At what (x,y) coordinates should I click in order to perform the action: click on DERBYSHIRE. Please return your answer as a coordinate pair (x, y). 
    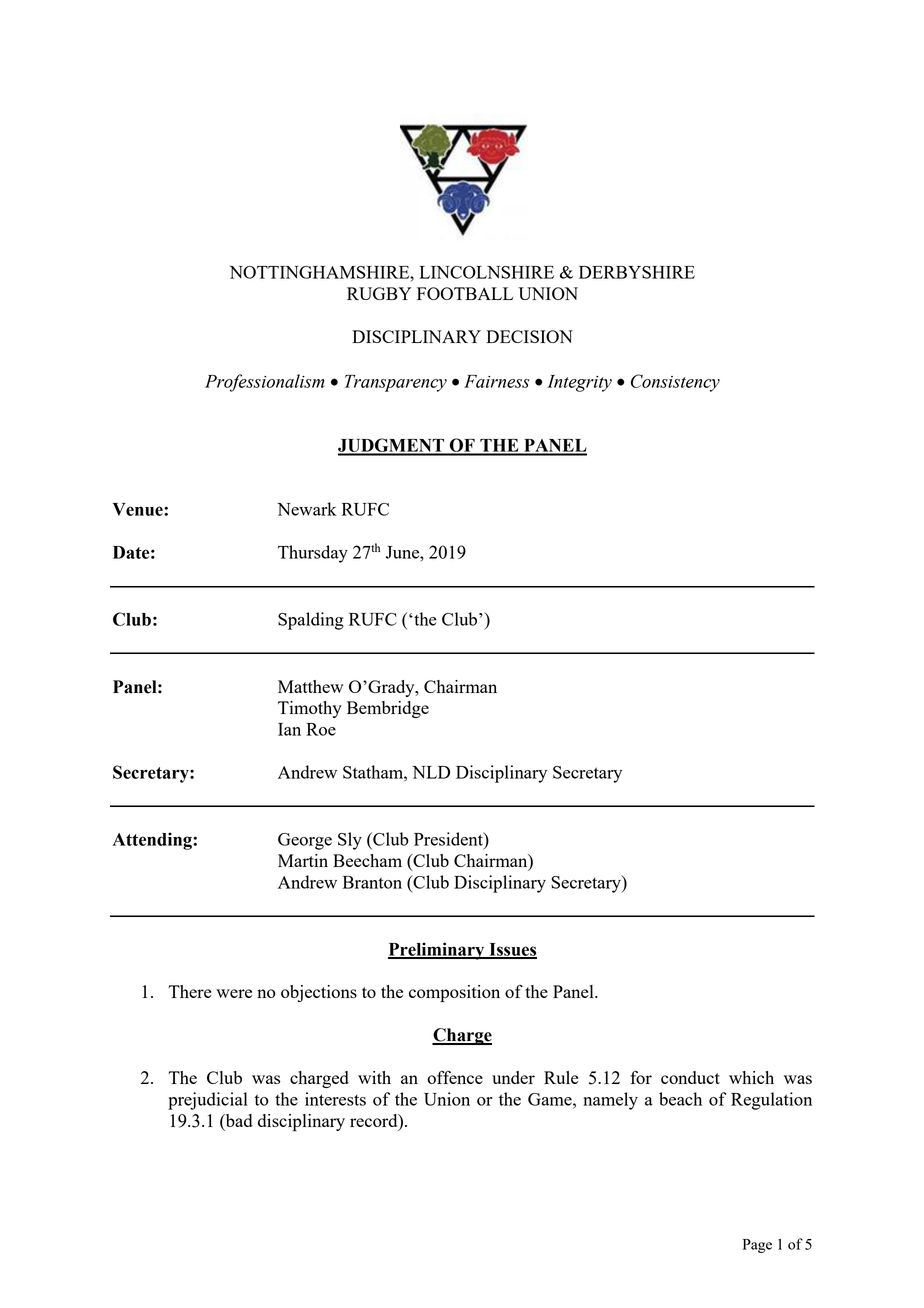
    Looking at the image, I should click on (637, 272).
